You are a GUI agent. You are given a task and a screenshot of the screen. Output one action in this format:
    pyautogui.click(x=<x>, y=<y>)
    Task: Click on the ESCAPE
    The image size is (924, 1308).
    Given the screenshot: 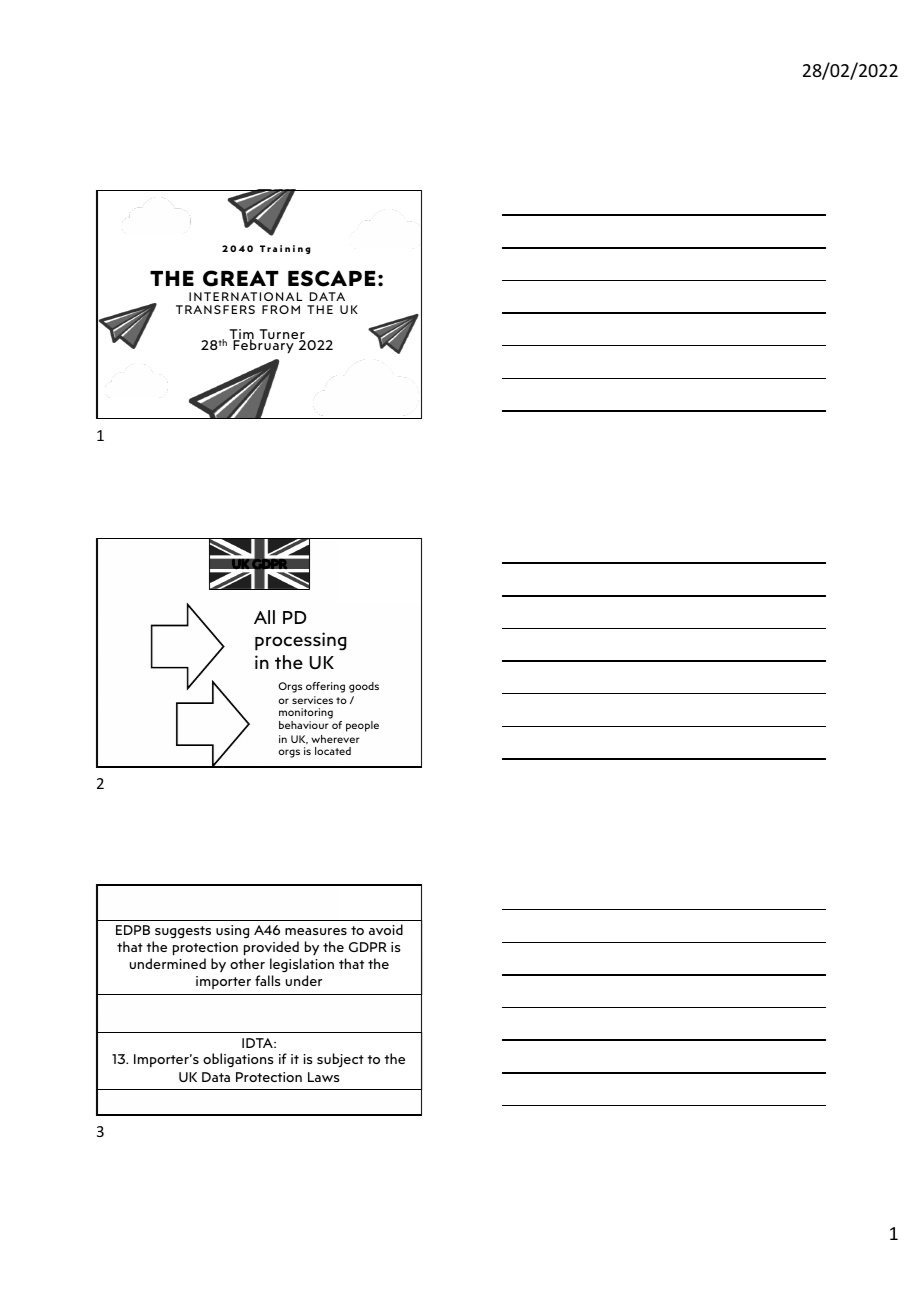 What is the action you would take?
    pyautogui.click(x=331, y=278)
